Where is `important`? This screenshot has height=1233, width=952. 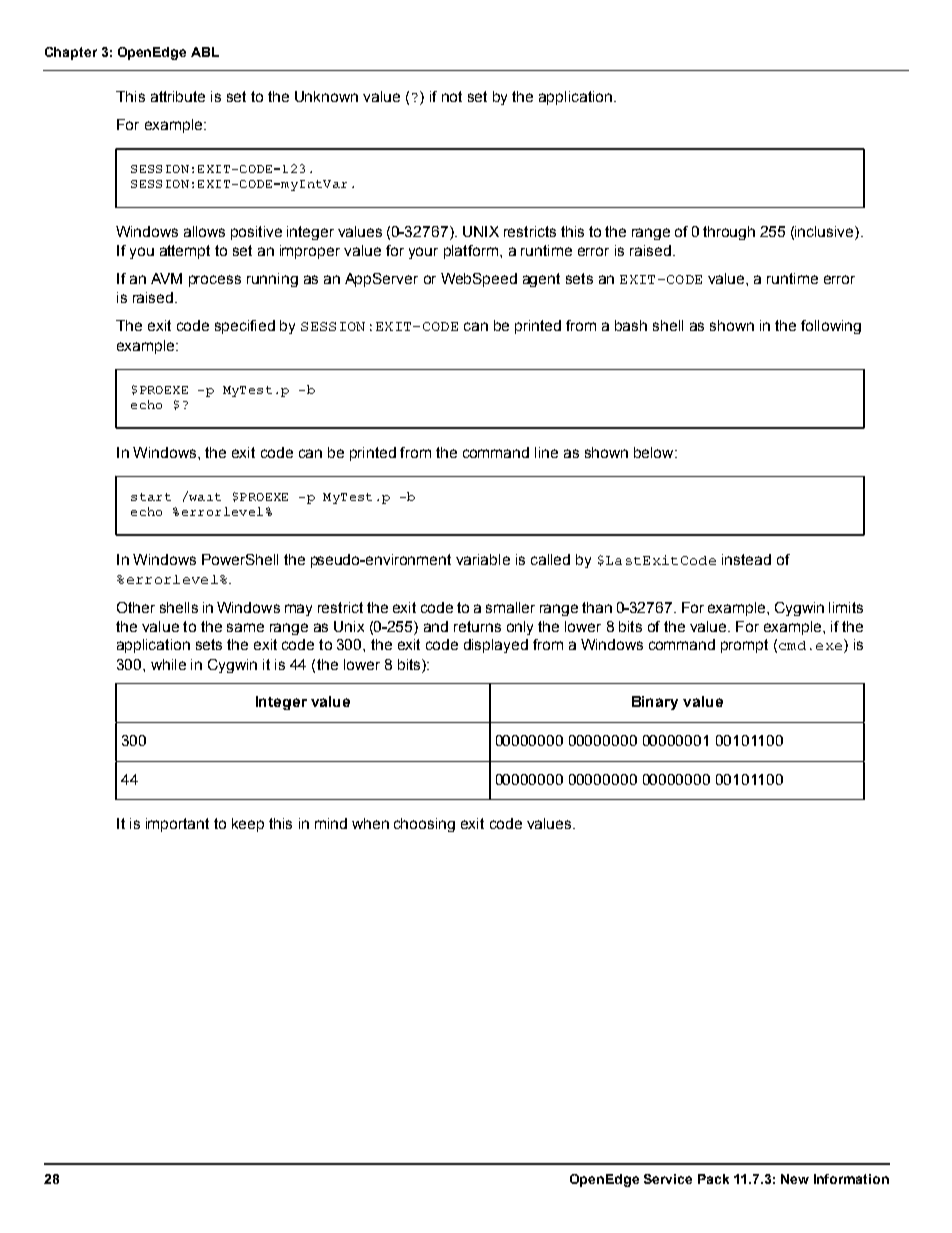
important is located at coordinates (177, 825).
